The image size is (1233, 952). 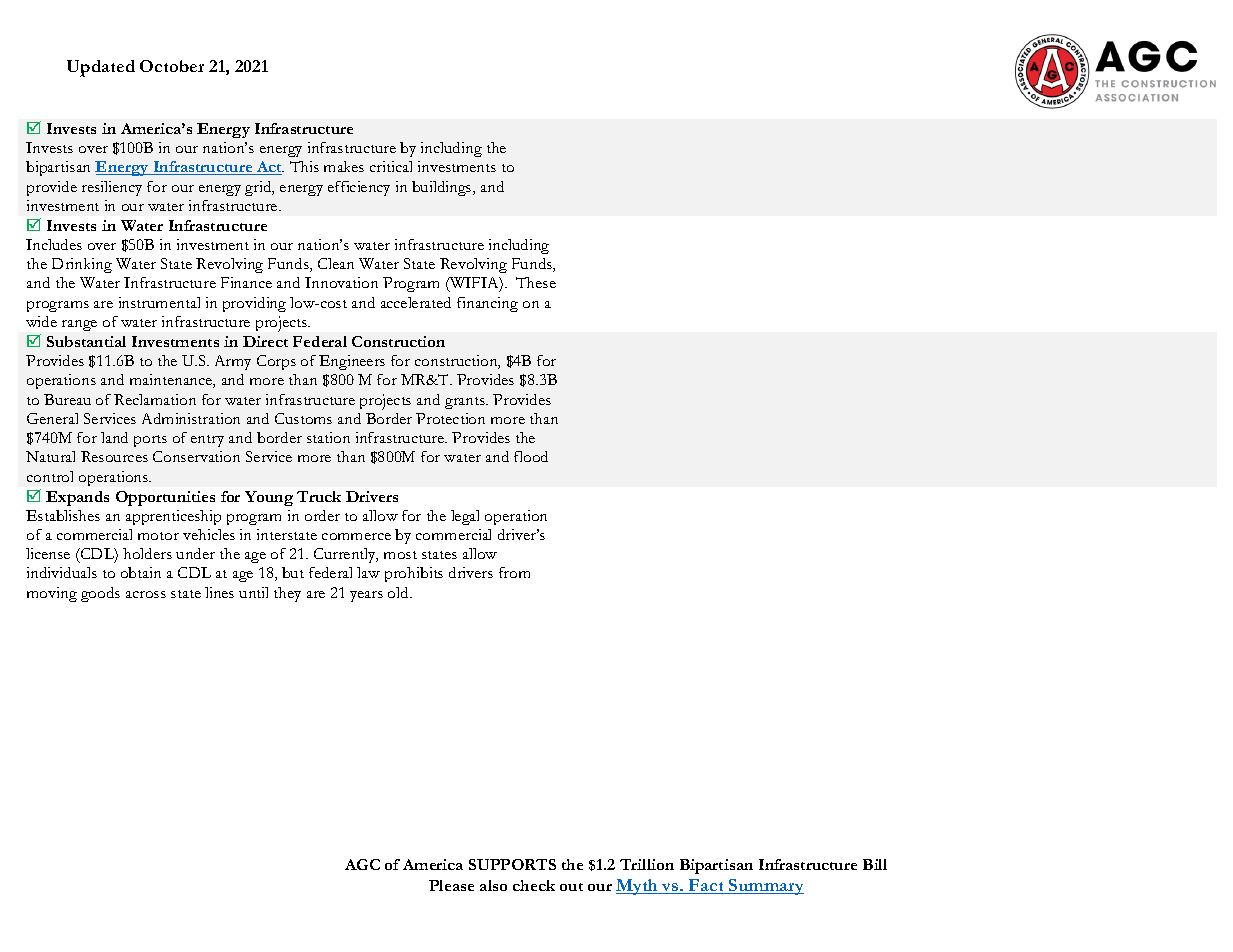 I want to click on buildings, so click(x=443, y=188).
